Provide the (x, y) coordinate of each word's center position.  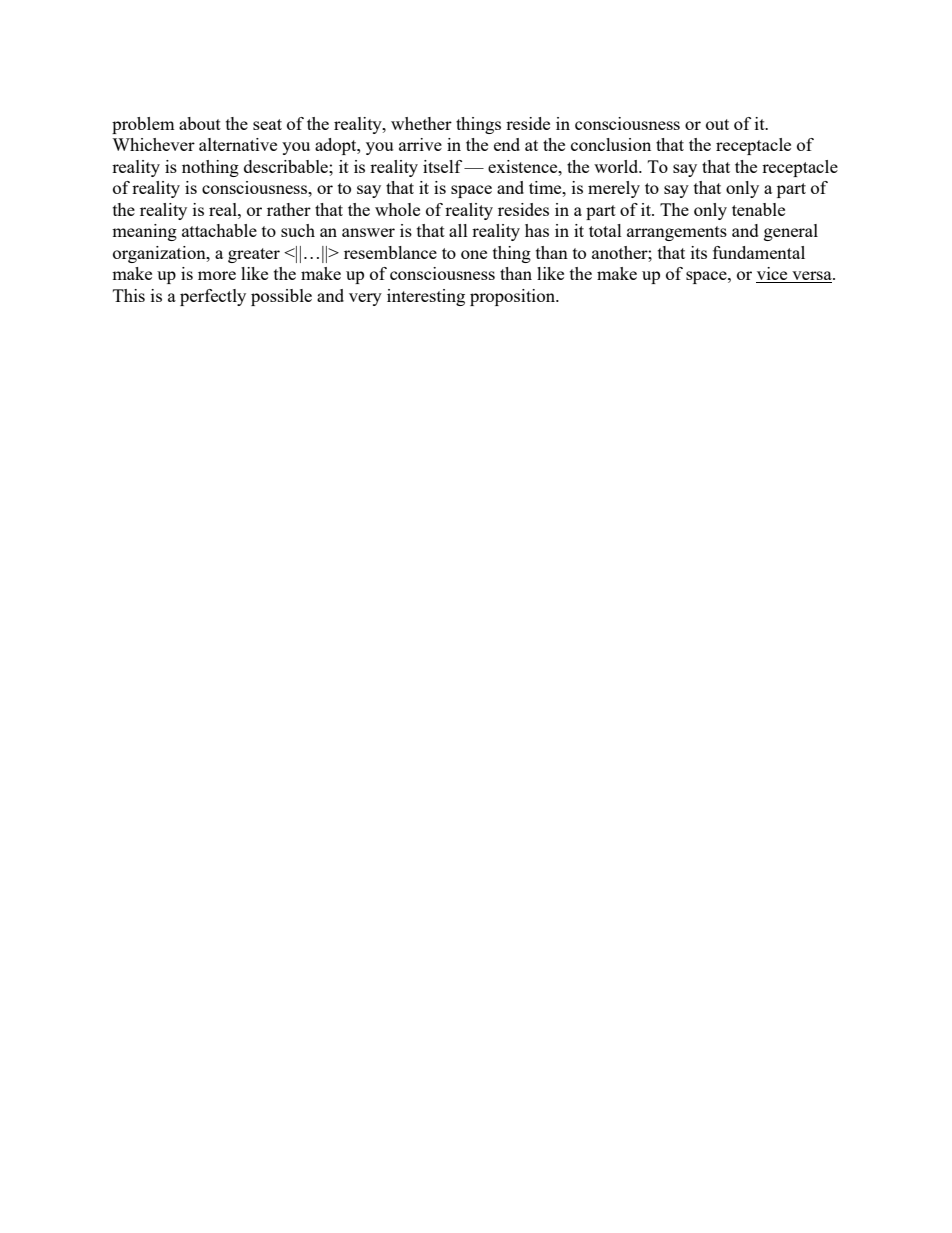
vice (773, 275)
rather (289, 209)
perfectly (213, 297)
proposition (513, 297)
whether (421, 123)
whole (397, 209)
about (200, 123)
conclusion (611, 144)
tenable (758, 209)
